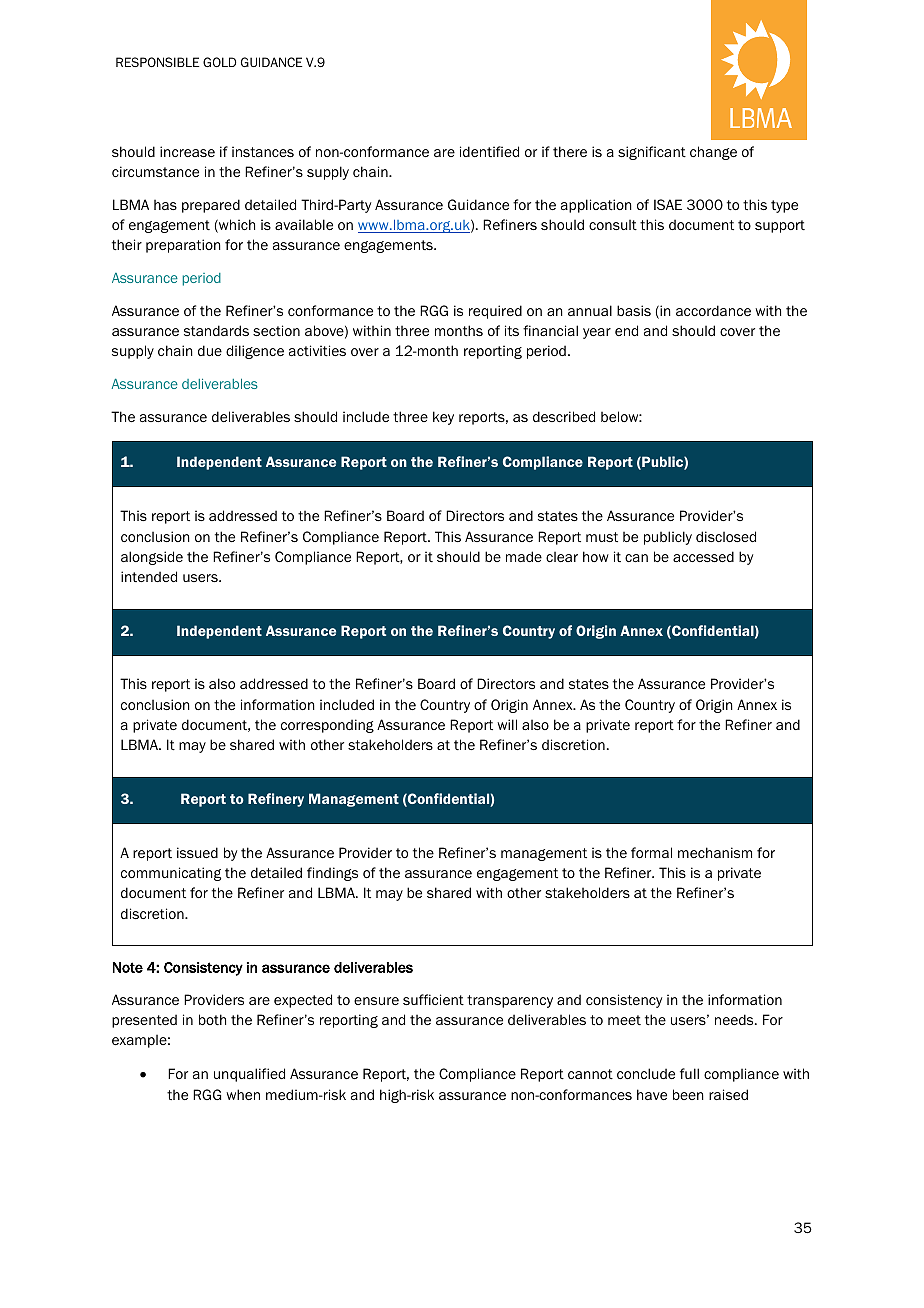  Describe the element at coordinates (489, 151) in the screenshot. I see `identified` at that location.
